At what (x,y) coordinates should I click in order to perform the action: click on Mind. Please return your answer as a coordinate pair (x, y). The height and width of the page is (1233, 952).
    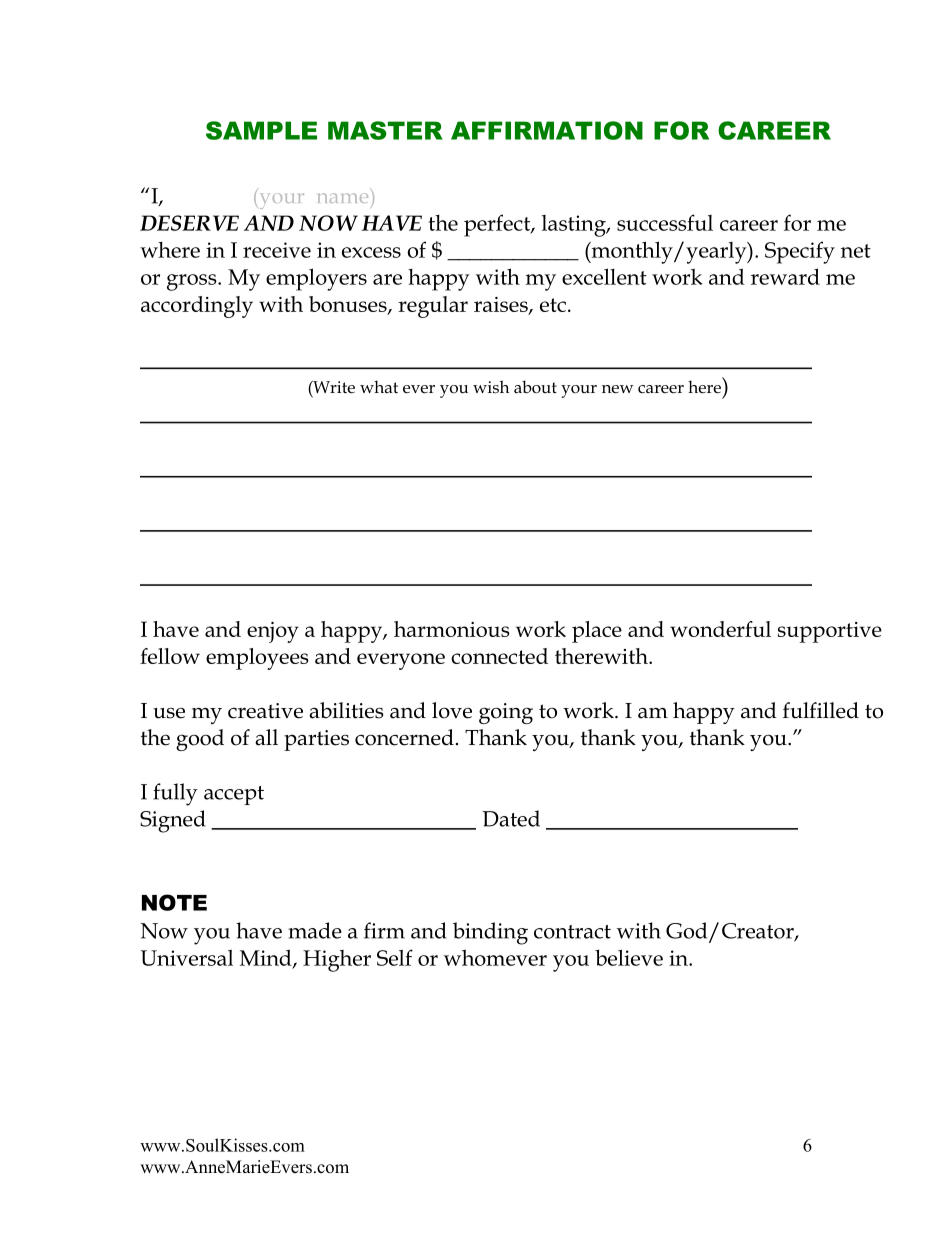
    Looking at the image, I should click on (267, 958).
